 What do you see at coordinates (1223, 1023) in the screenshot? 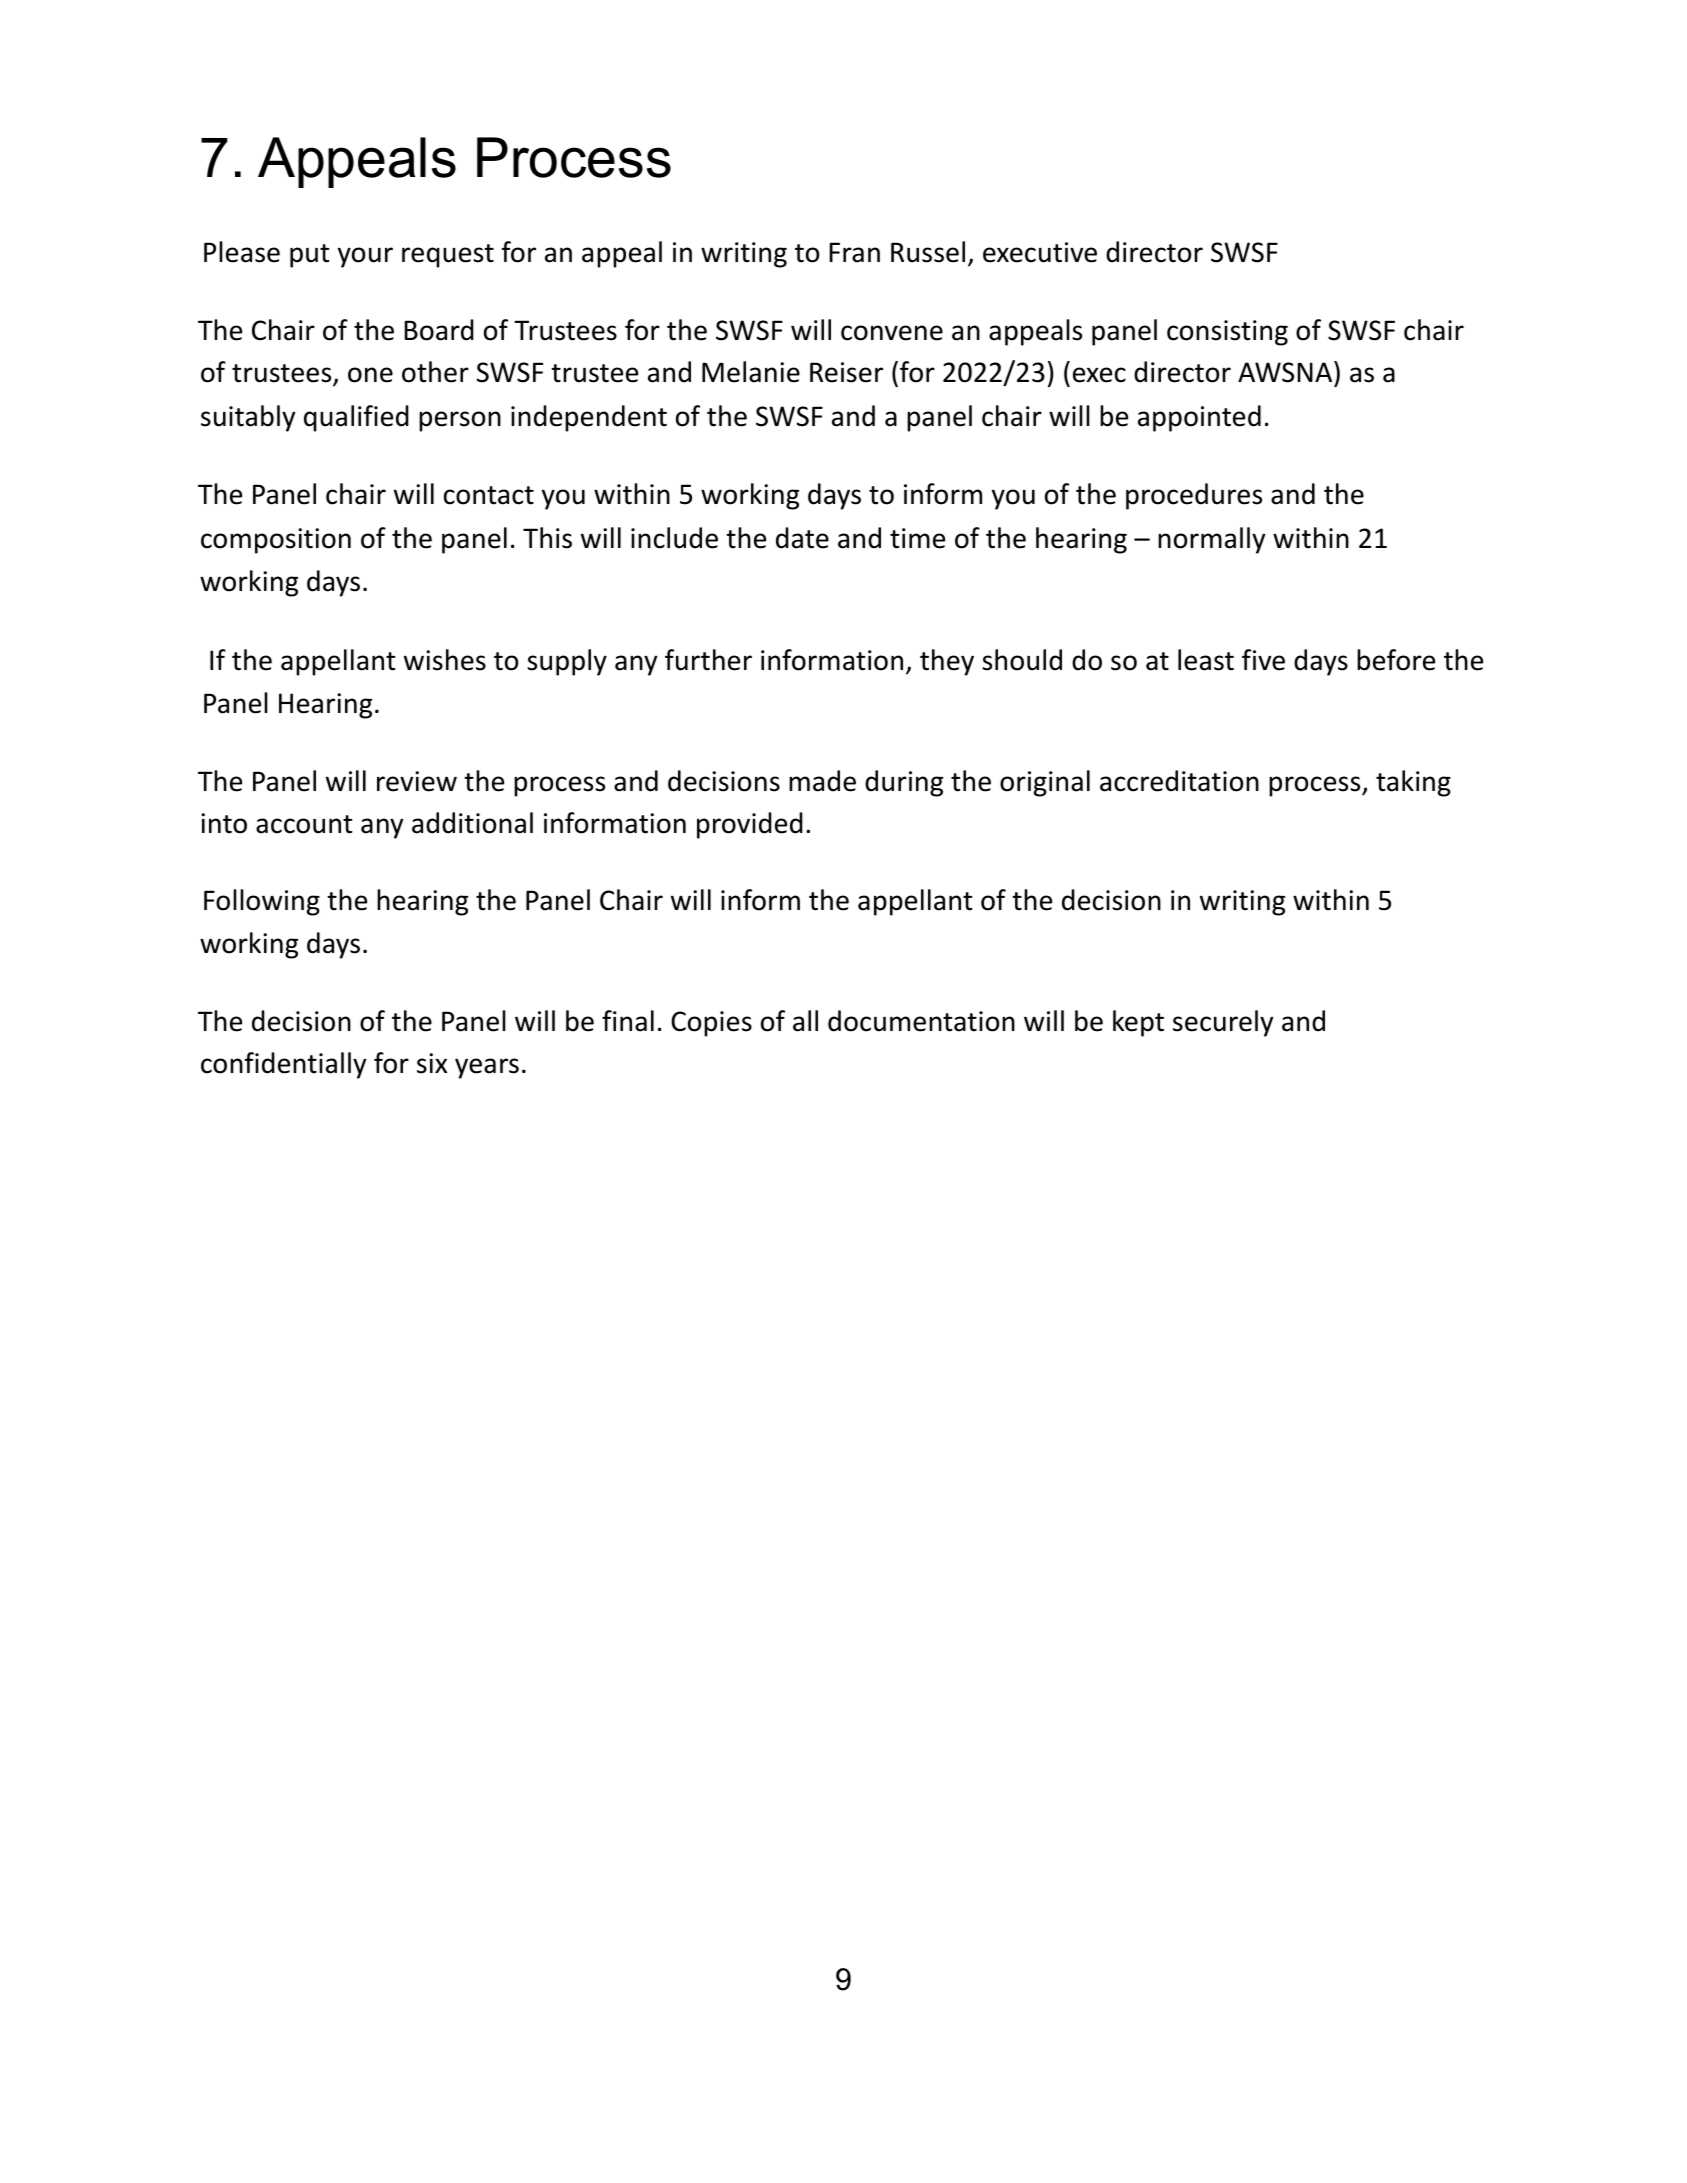
I see `securely` at bounding box center [1223, 1023].
